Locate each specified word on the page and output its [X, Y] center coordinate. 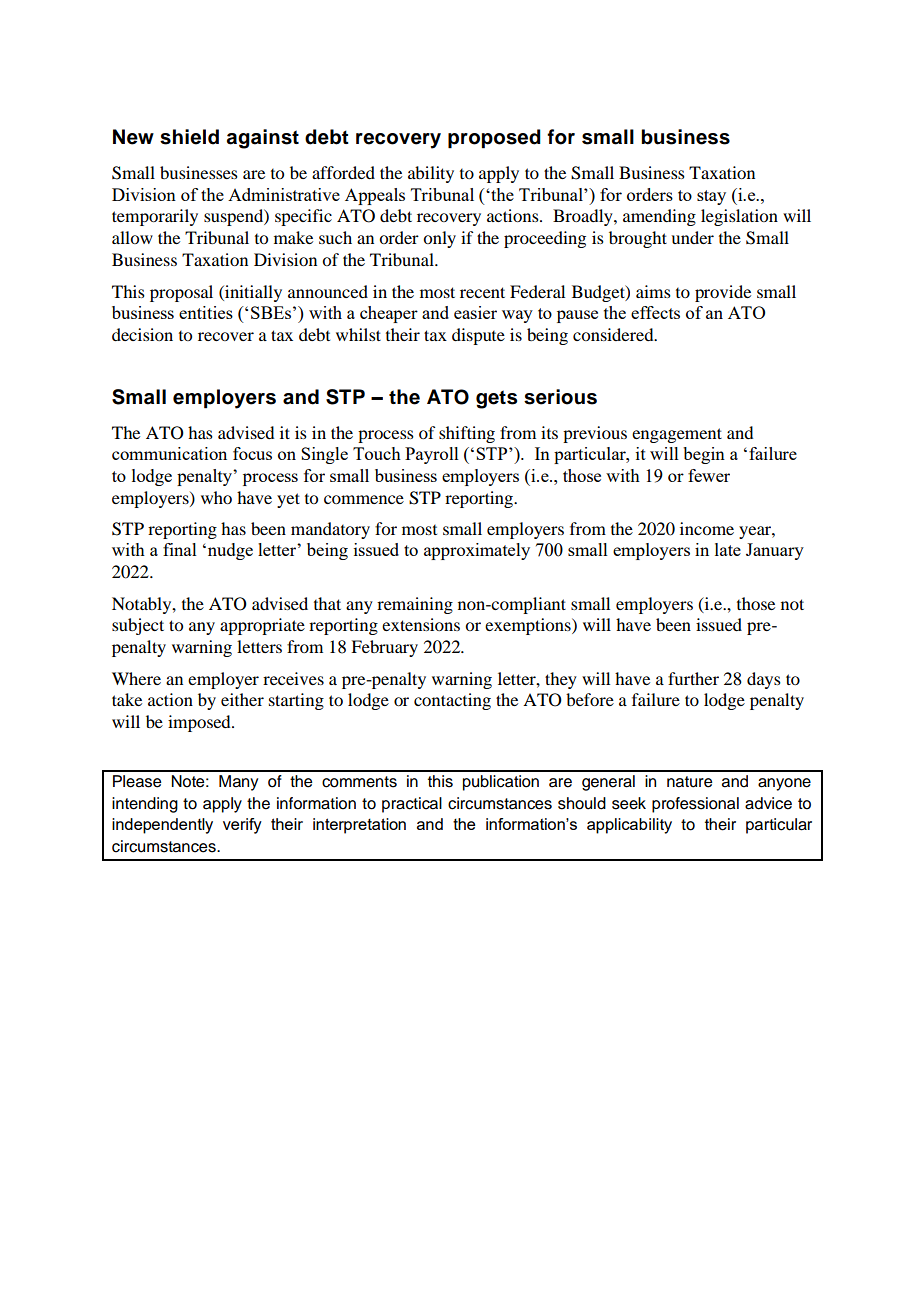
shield [189, 137]
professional [695, 805]
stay [711, 197]
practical [412, 805]
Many [238, 783]
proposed [494, 139]
